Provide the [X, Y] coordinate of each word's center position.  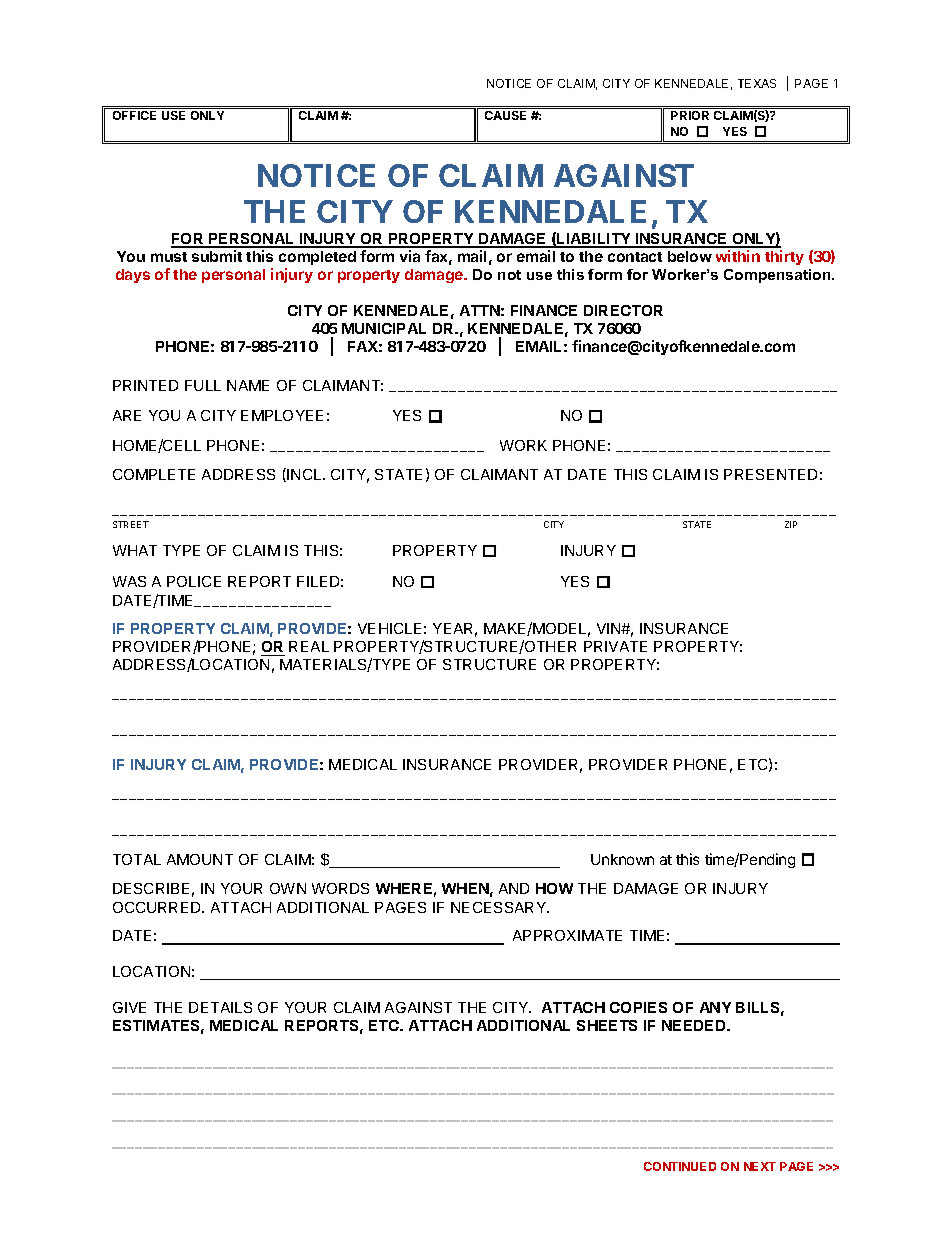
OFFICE [134, 115]
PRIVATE [615, 646]
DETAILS [220, 1007]
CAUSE [505, 115]
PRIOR [690, 115]
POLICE [194, 581]
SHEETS [607, 1025]
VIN [610, 628]
